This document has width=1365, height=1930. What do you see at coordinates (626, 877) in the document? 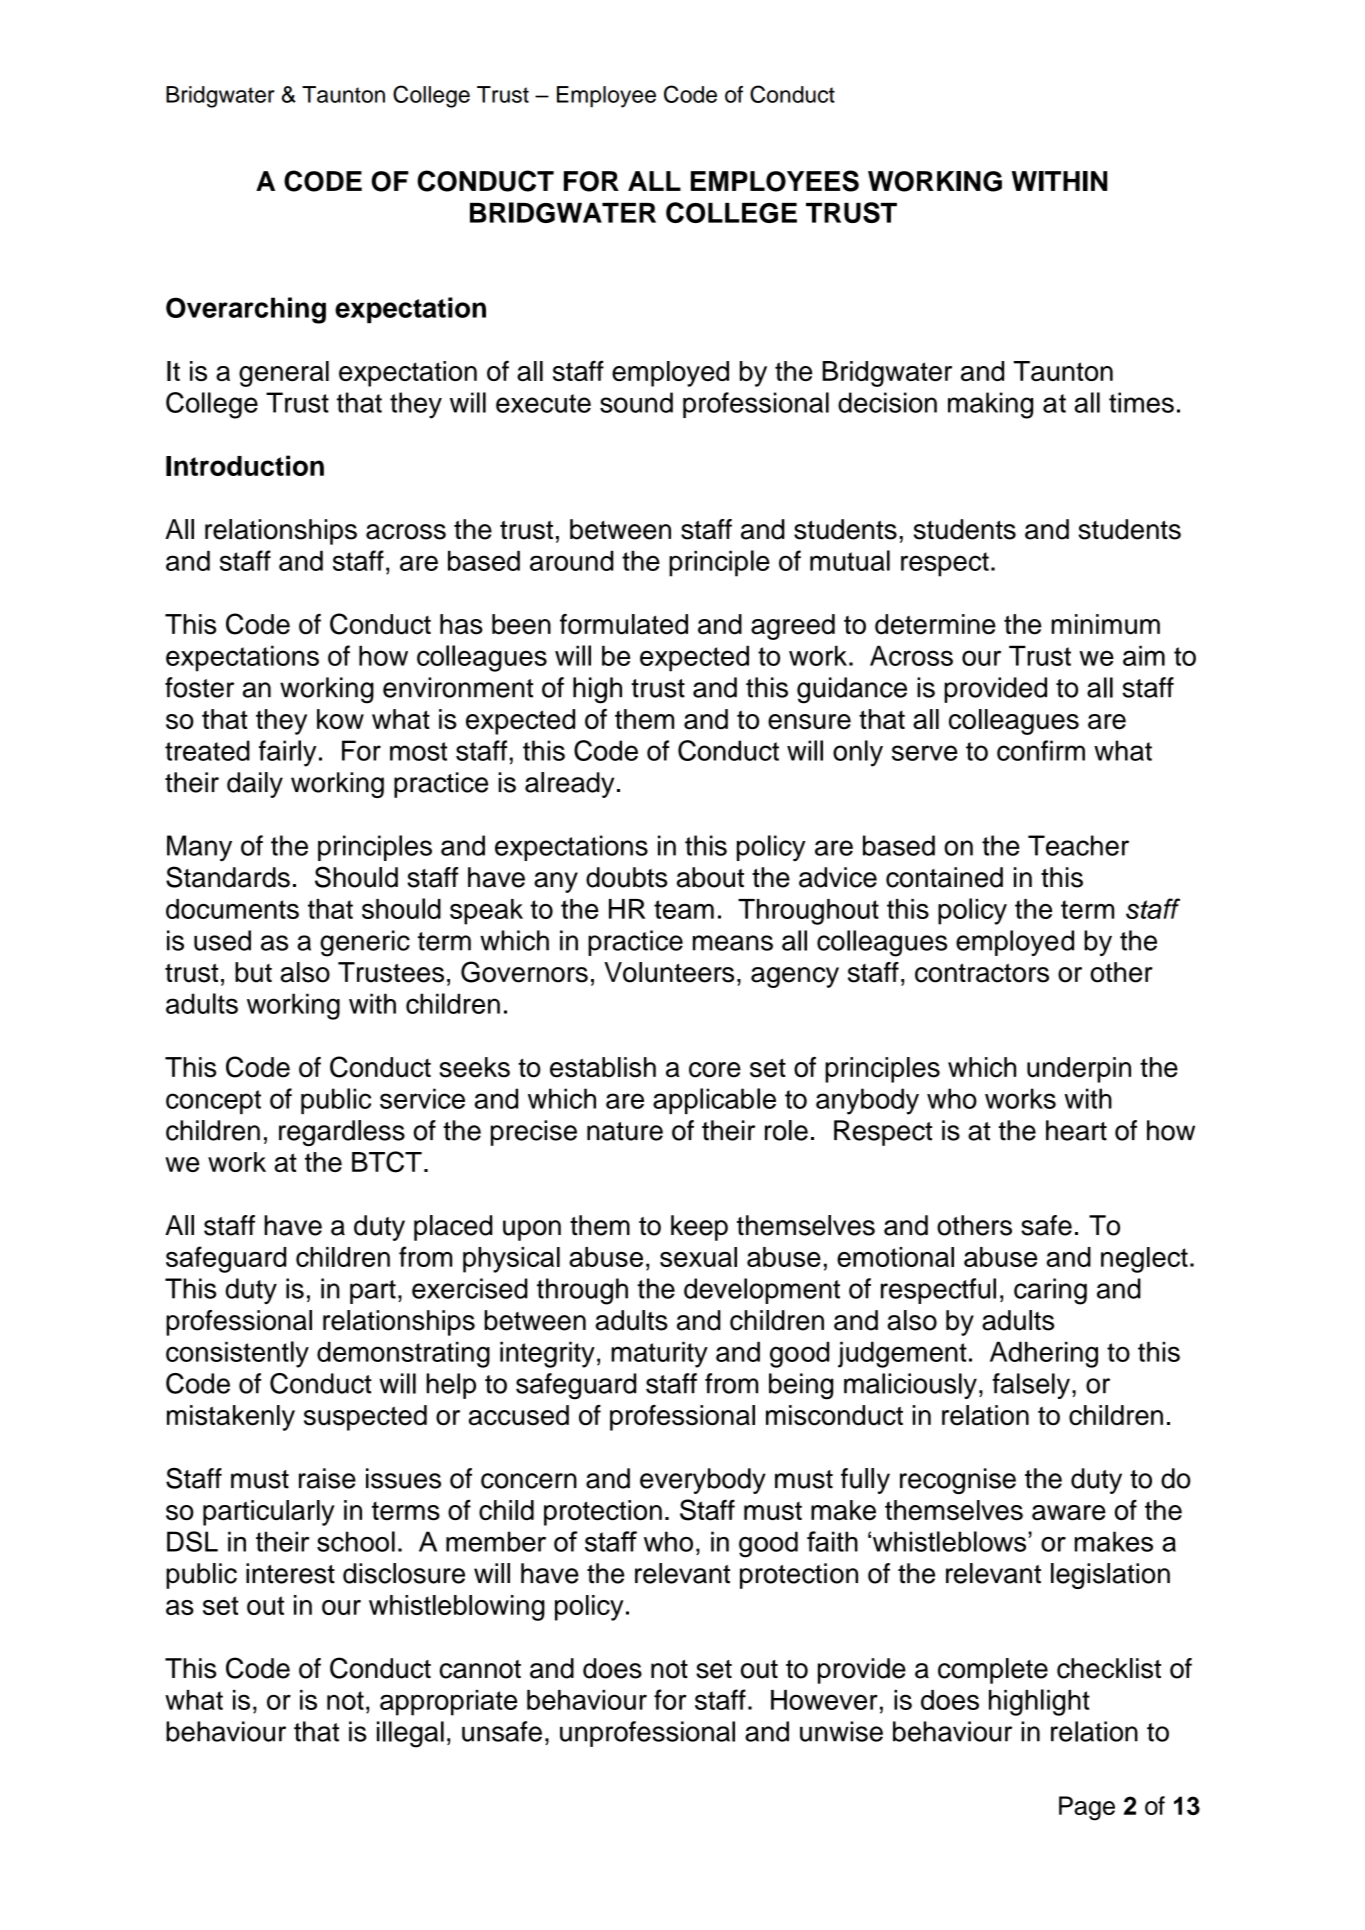
I see `doubts` at bounding box center [626, 877].
